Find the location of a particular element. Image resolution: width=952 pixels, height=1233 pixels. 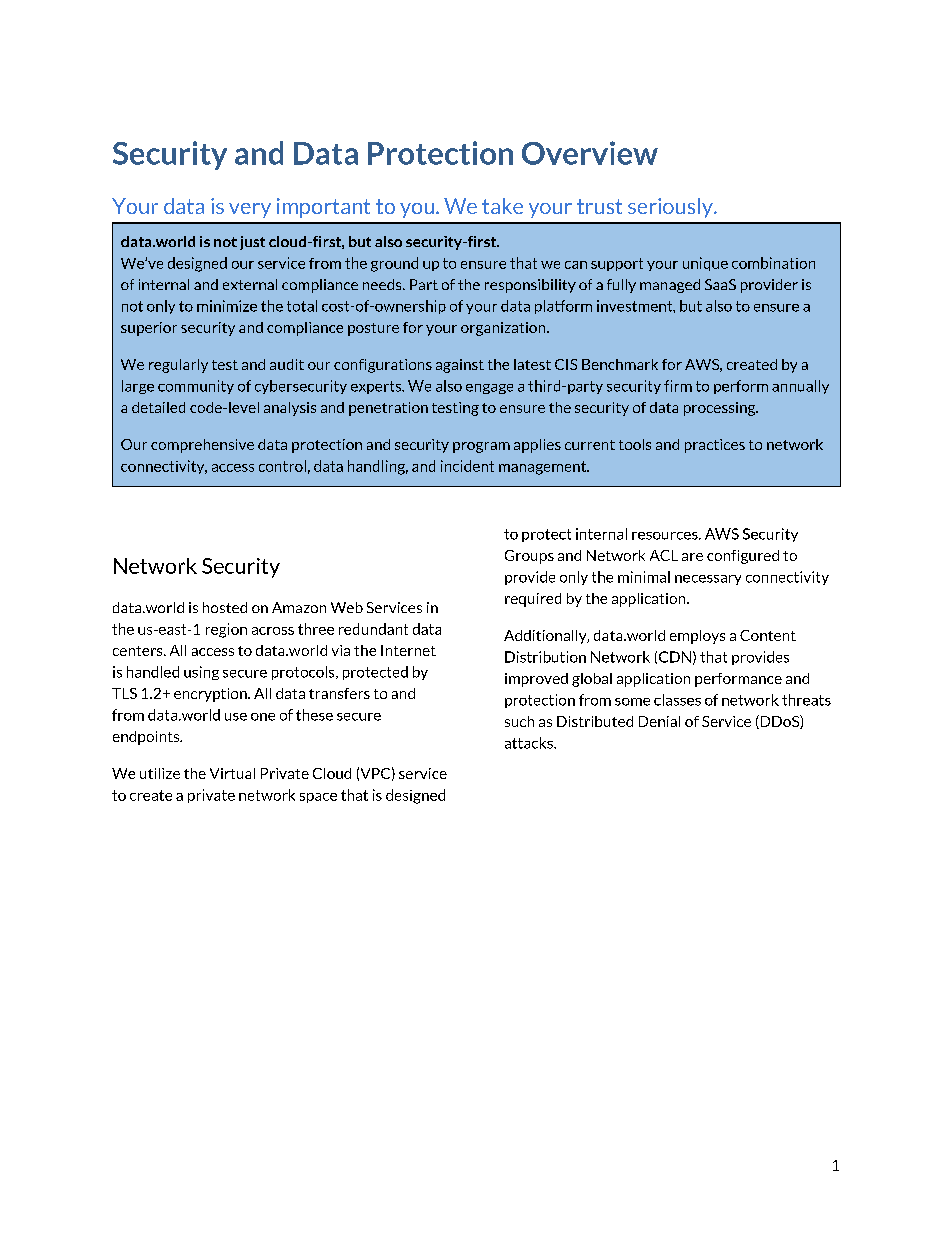

practices is located at coordinates (715, 446).
